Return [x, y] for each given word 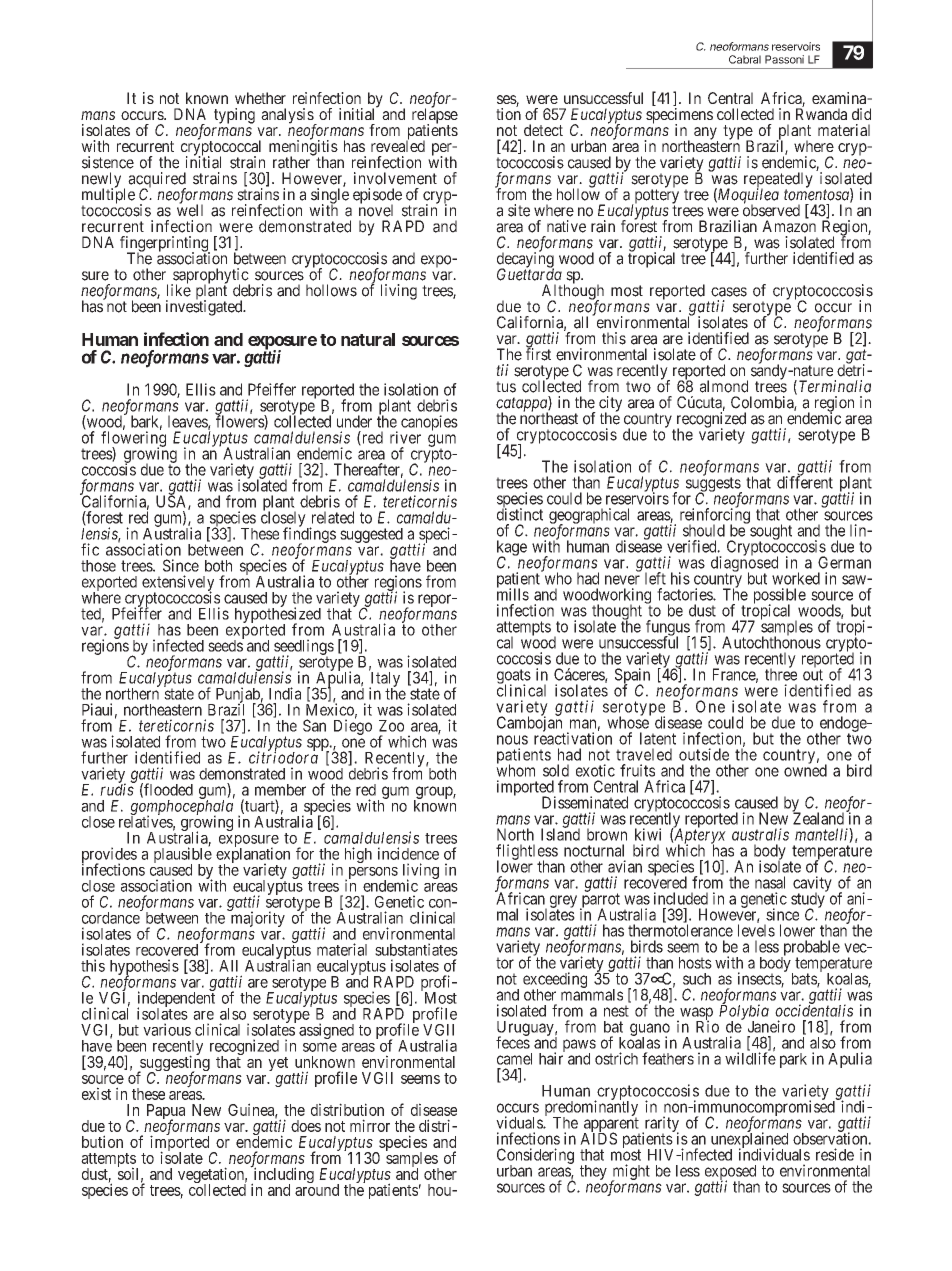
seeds [226, 645]
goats [514, 677]
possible [780, 597]
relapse [435, 116]
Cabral [745, 59]
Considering [535, 1157]
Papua [166, 1113]
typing [234, 116]
